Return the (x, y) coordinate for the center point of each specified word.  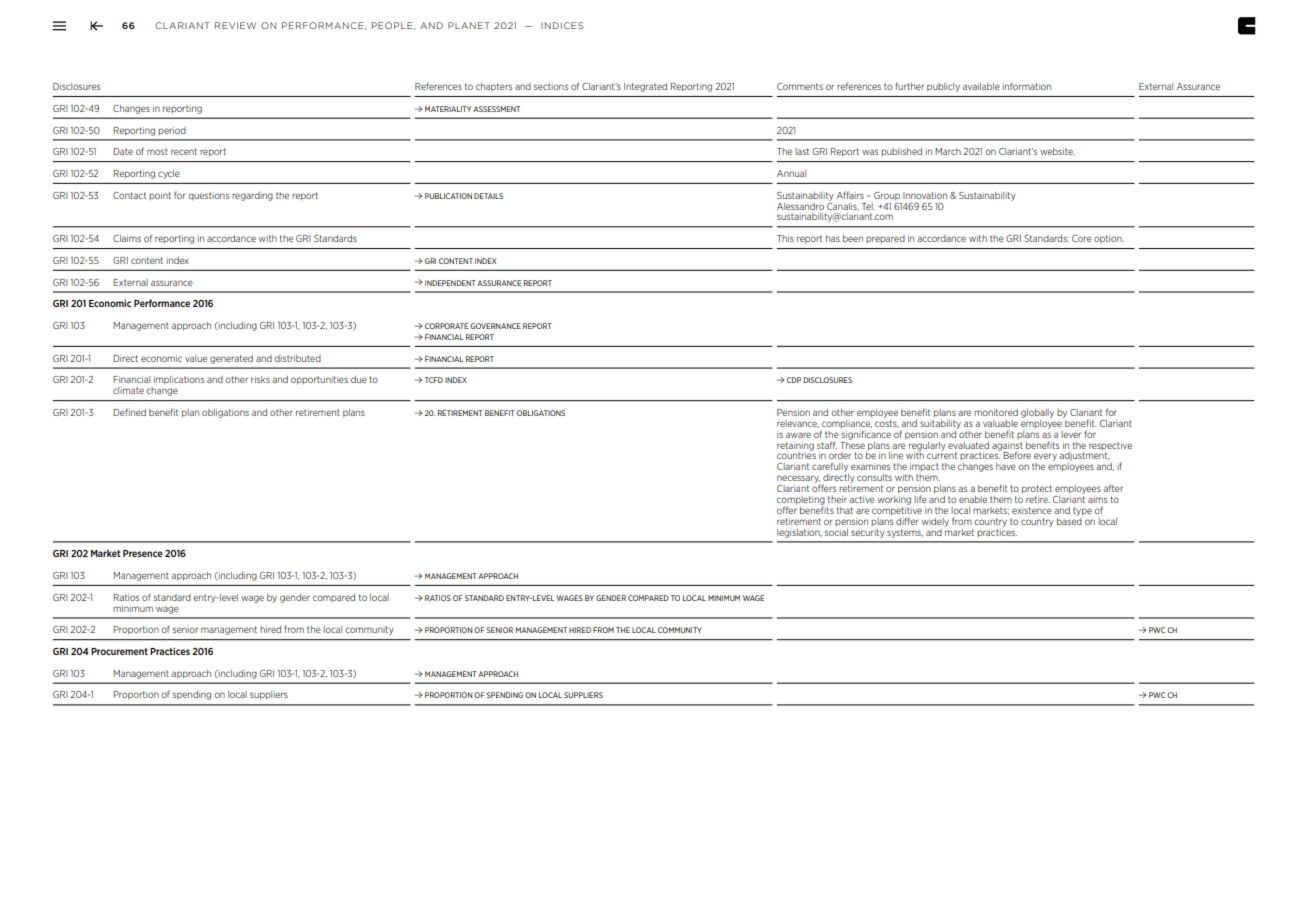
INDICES (562, 25)
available (981, 86)
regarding (252, 196)
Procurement (119, 651)
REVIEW (235, 25)
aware (798, 435)
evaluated (968, 445)
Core (1082, 238)
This (785, 238)
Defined (129, 412)
